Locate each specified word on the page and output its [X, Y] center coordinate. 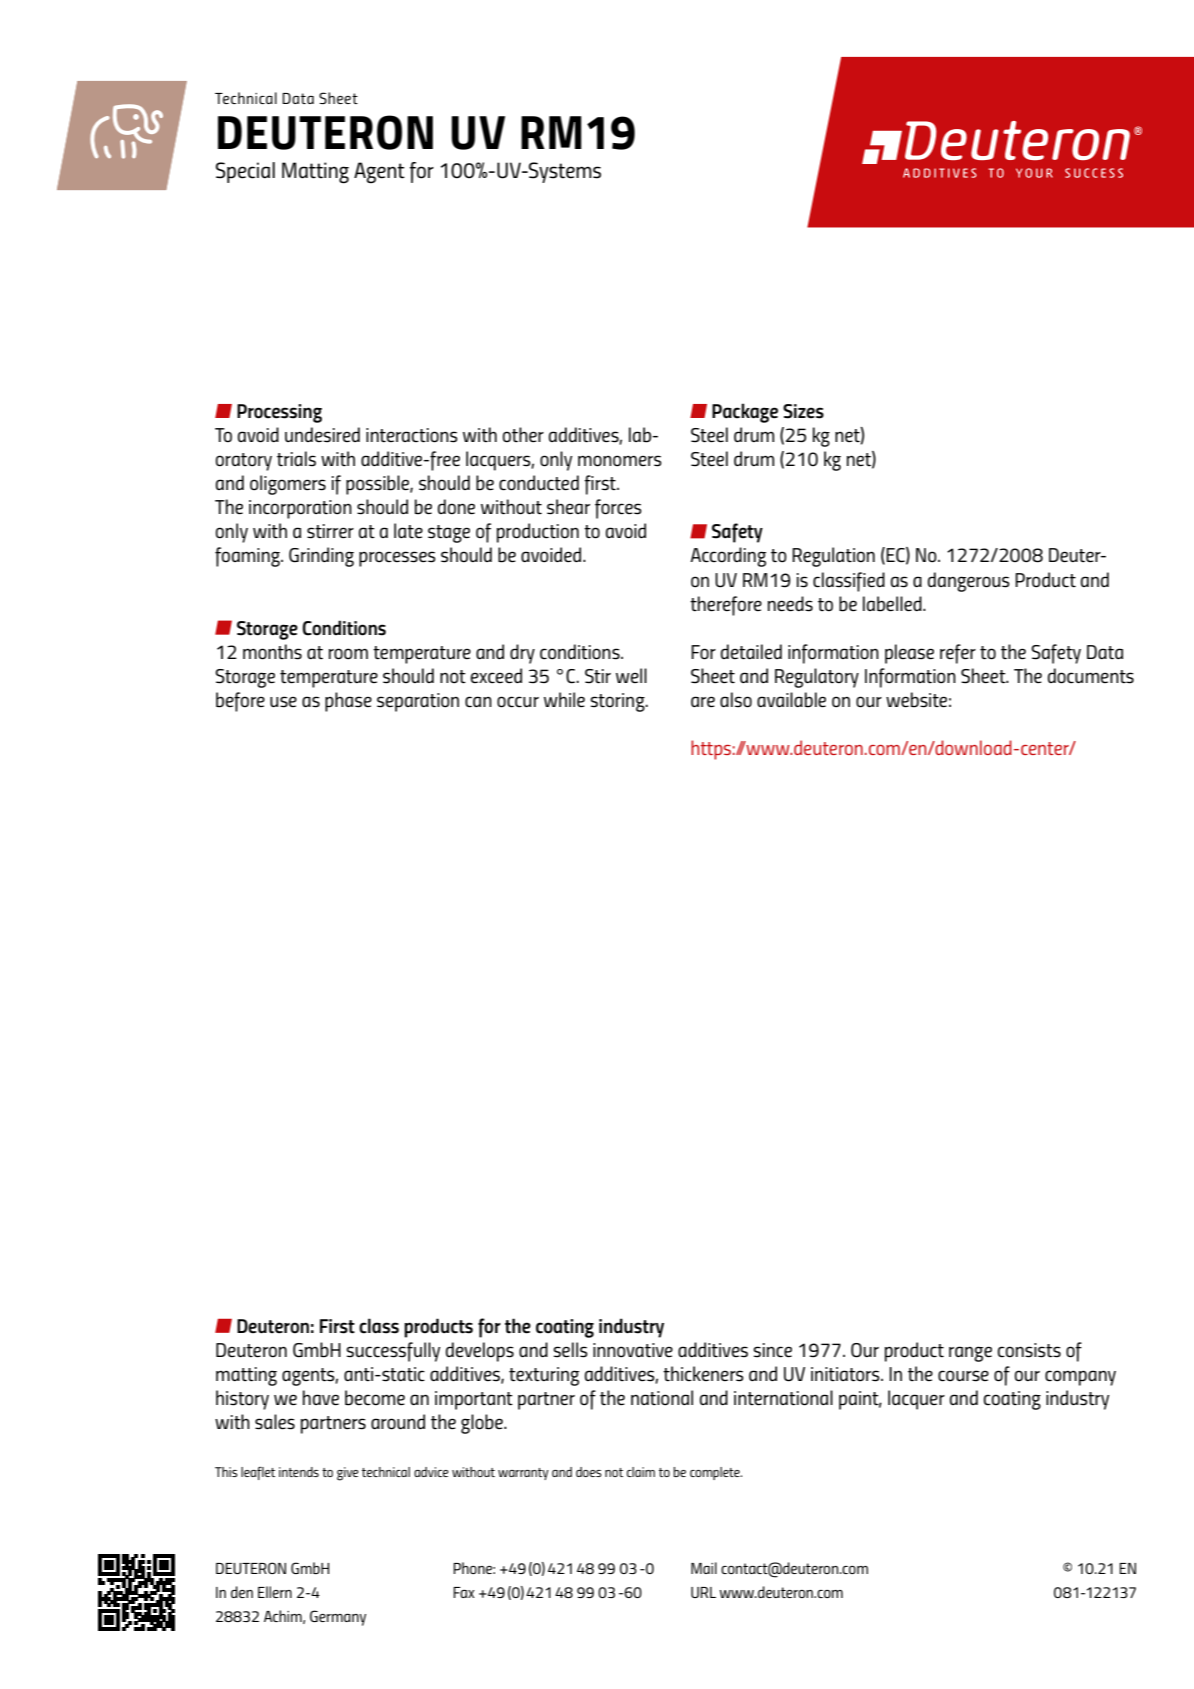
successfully [393, 1352]
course [963, 1376]
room [348, 654]
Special [245, 172]
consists [1029, 1350]
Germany [338, 1618]
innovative [633, 1350]
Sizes [803, 411]
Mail [704, 1568]
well [631, 675]
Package [745, 413]
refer [958, 654]
